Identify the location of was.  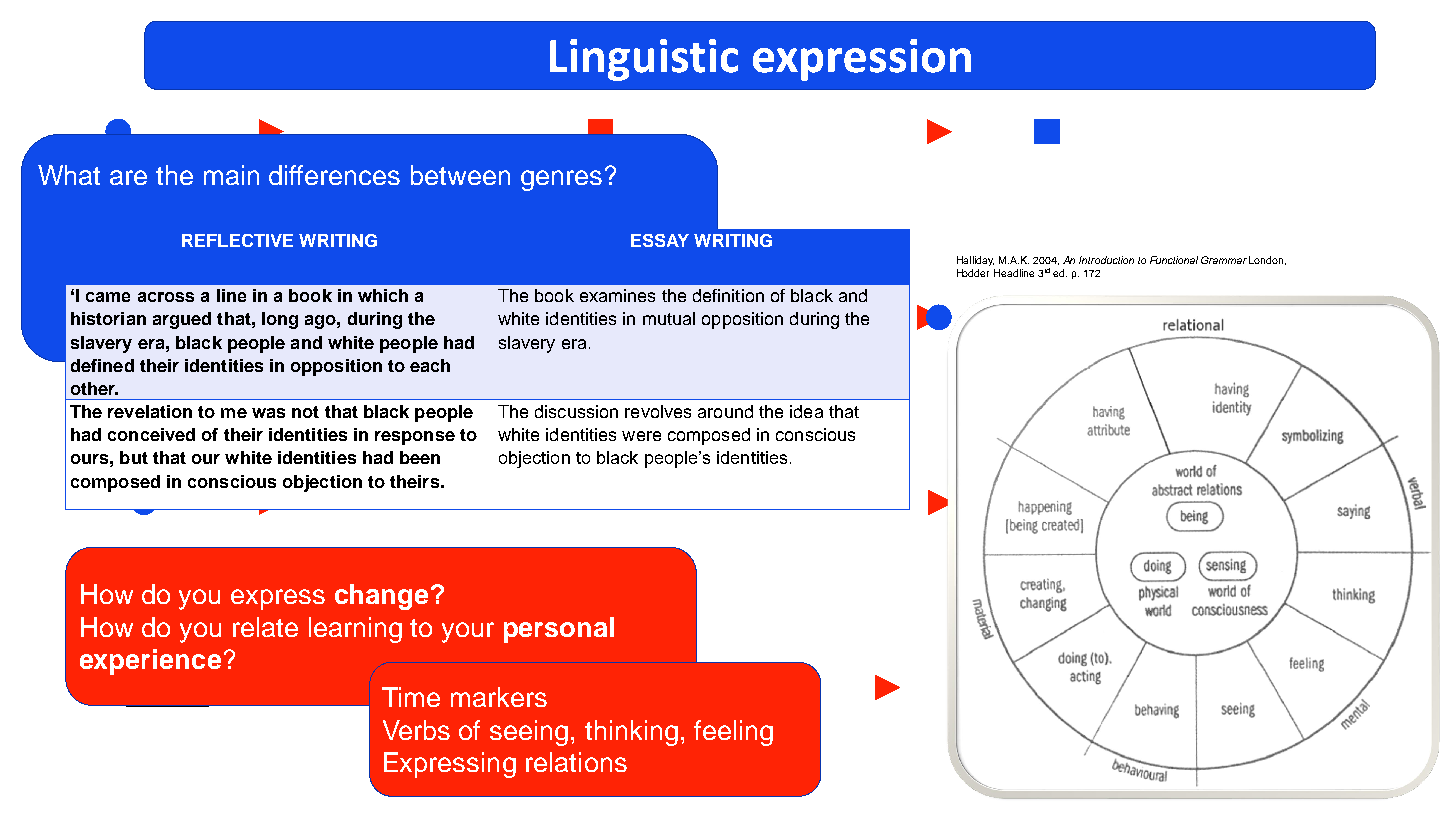
(268, 413).
